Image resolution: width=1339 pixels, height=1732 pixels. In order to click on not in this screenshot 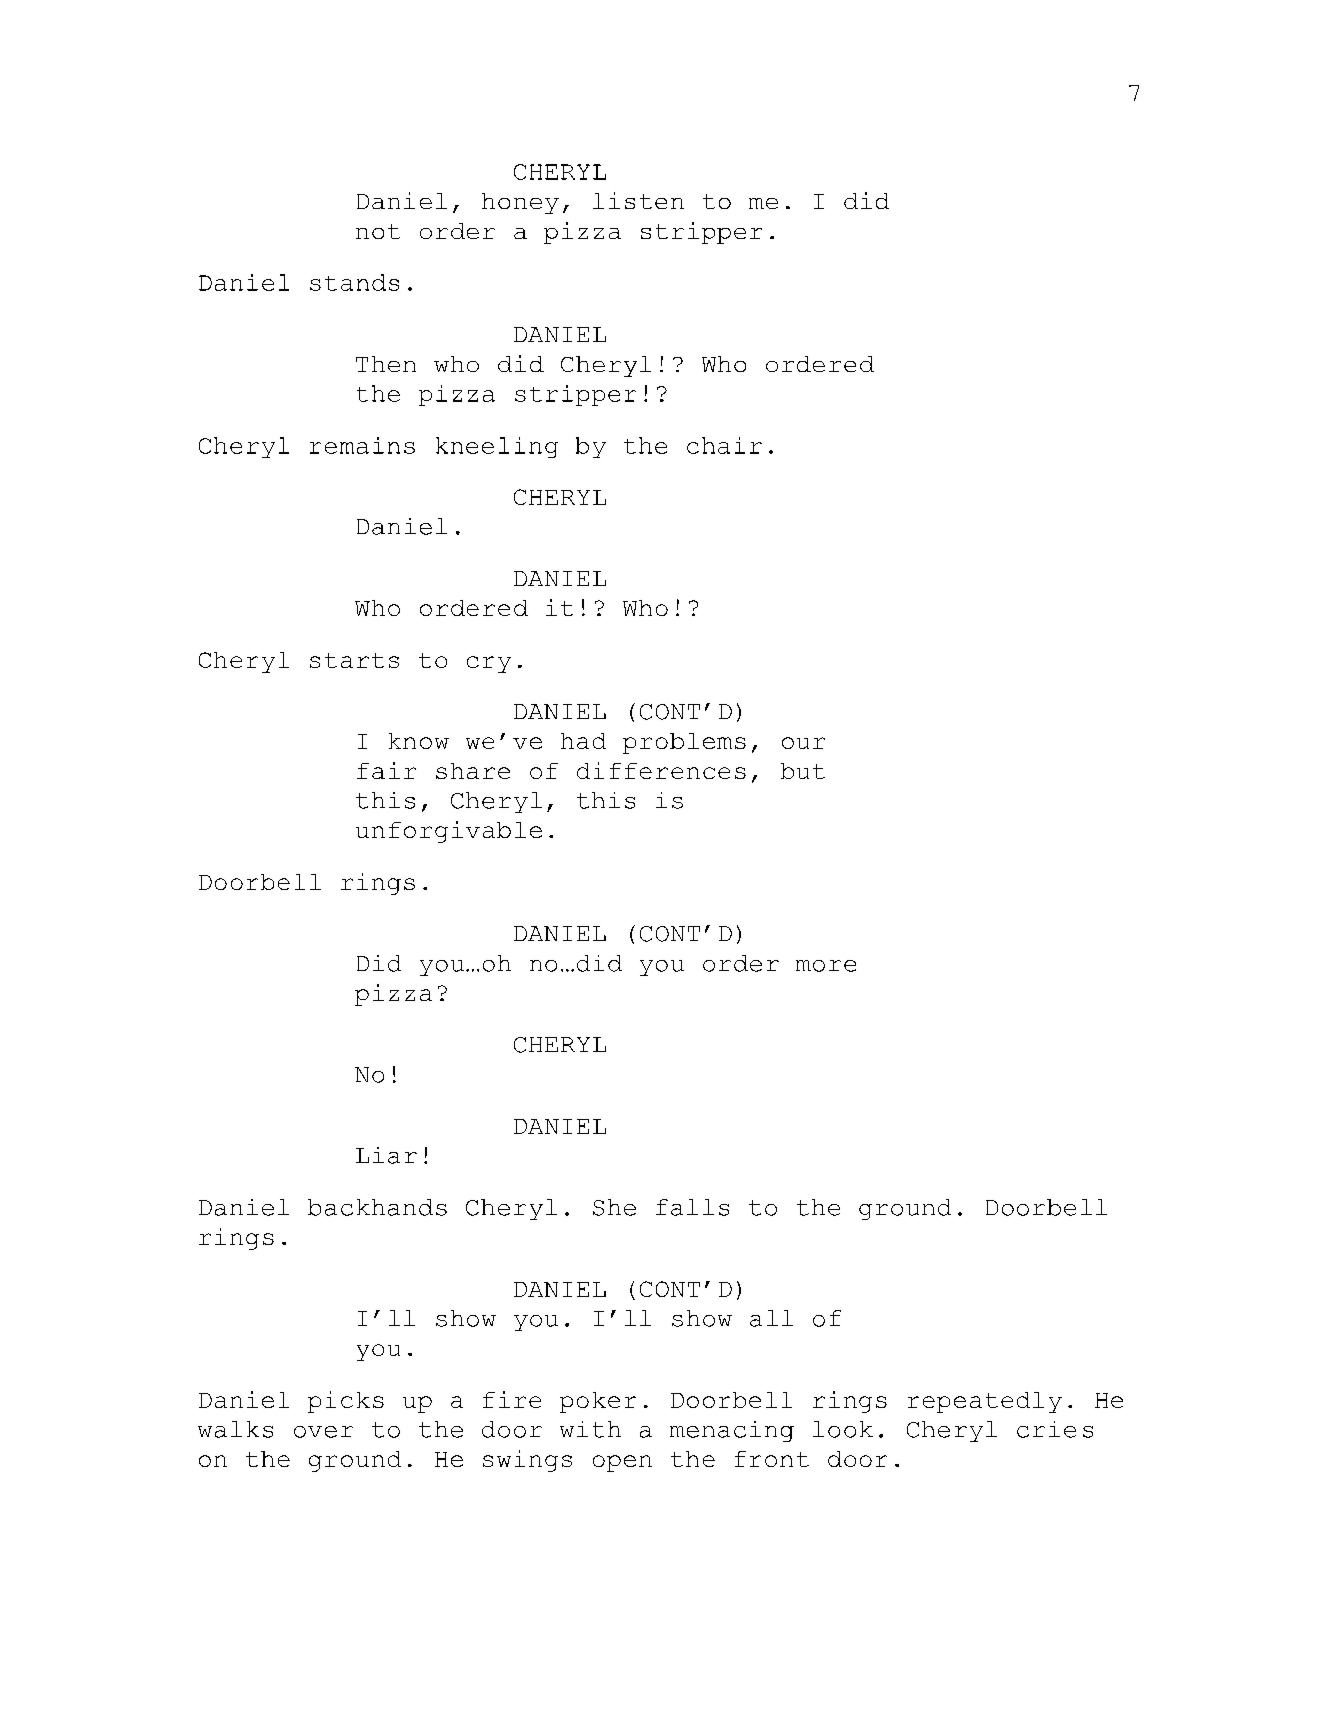, I will do `click(378, 231)`.
